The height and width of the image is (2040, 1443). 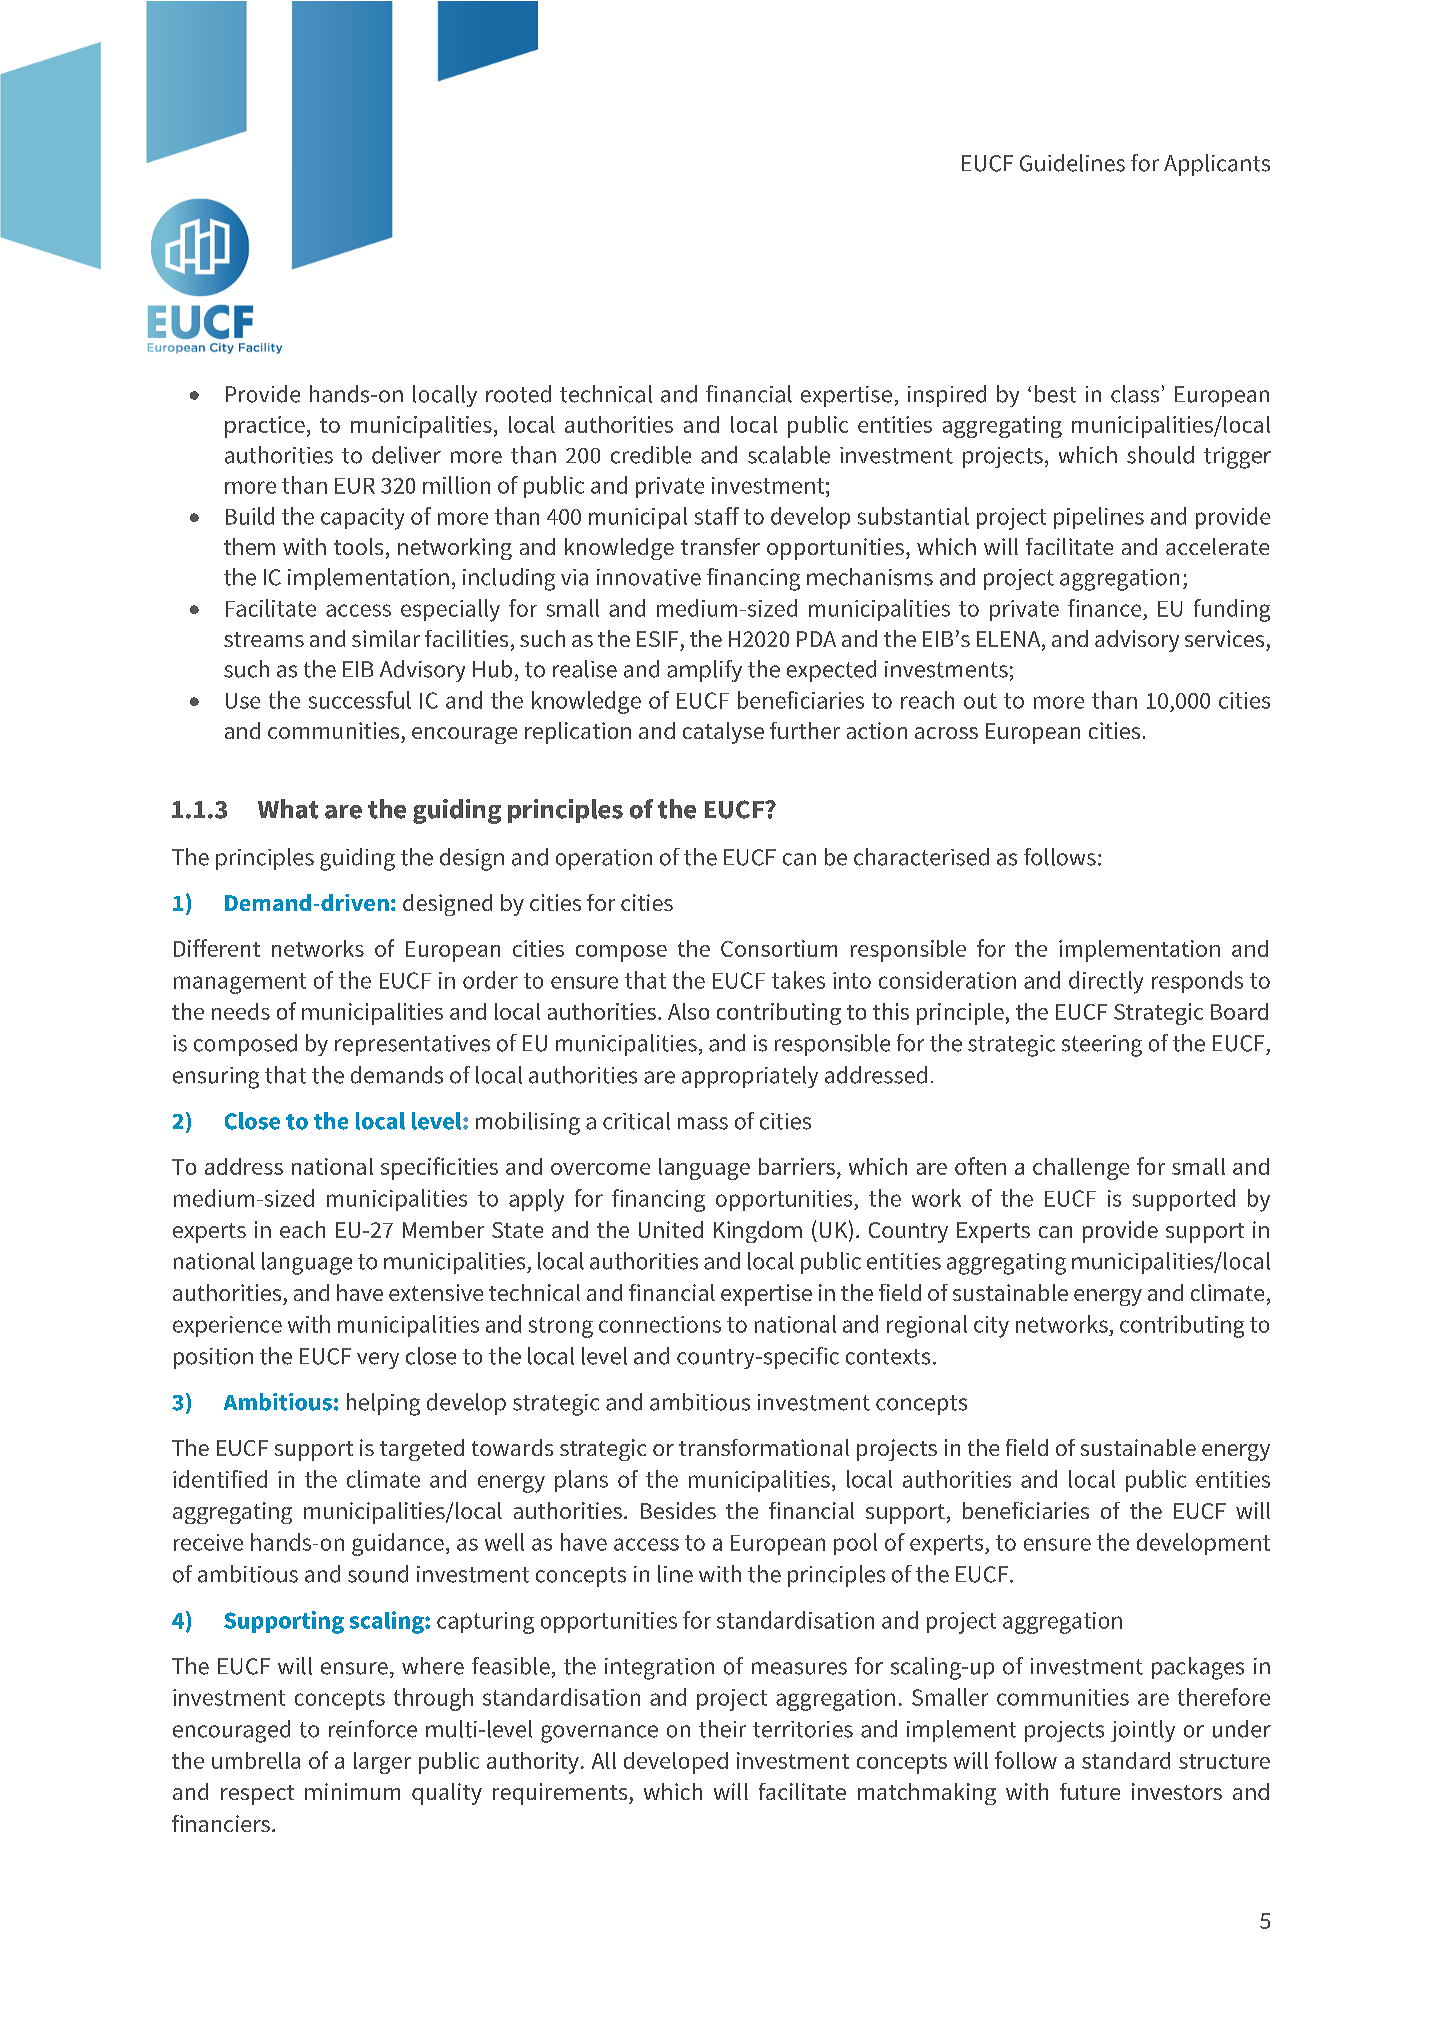 I want to click on Also, so click(x=688, y=1011).
